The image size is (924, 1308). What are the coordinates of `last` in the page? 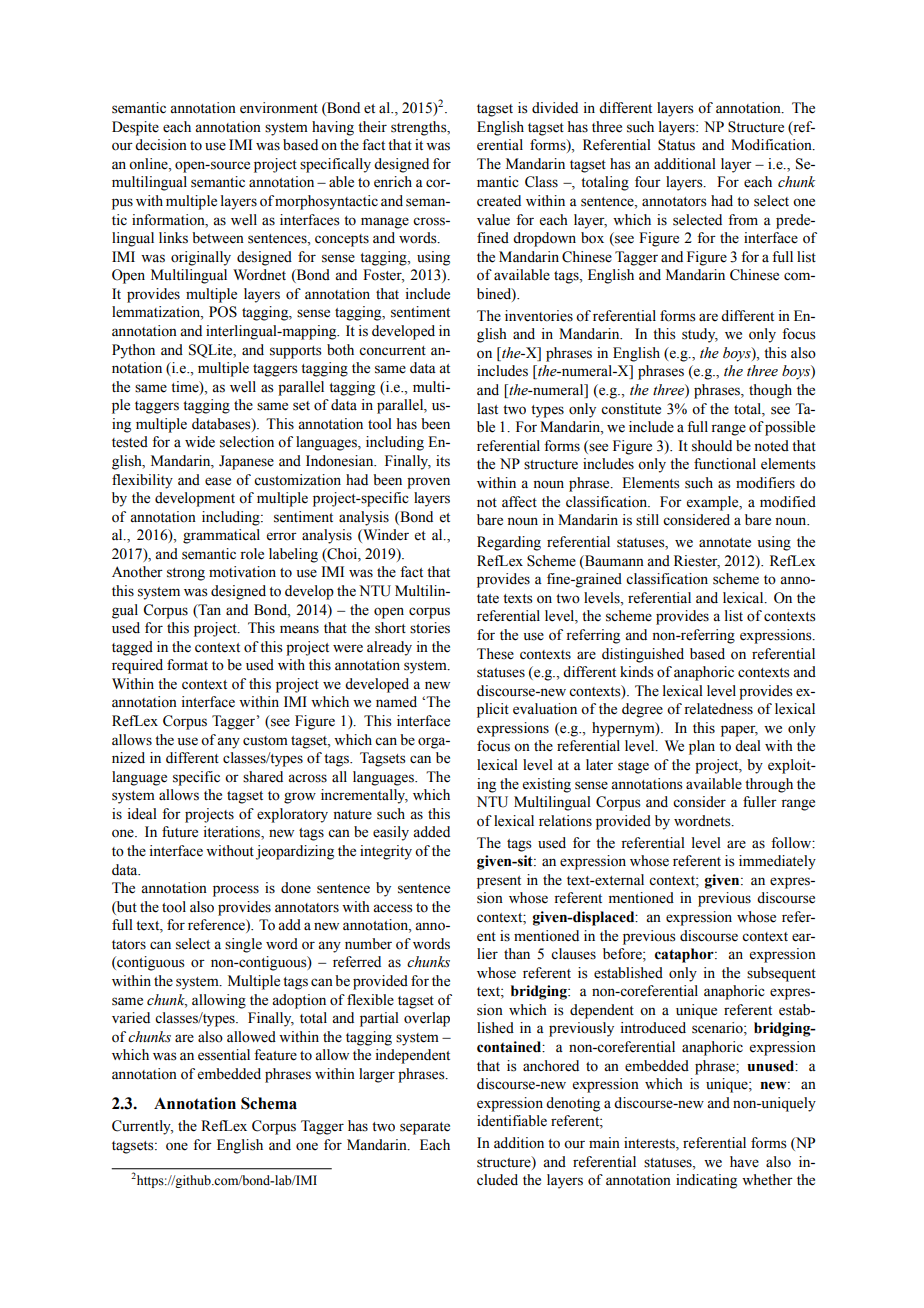 It's located at (487, 409).
